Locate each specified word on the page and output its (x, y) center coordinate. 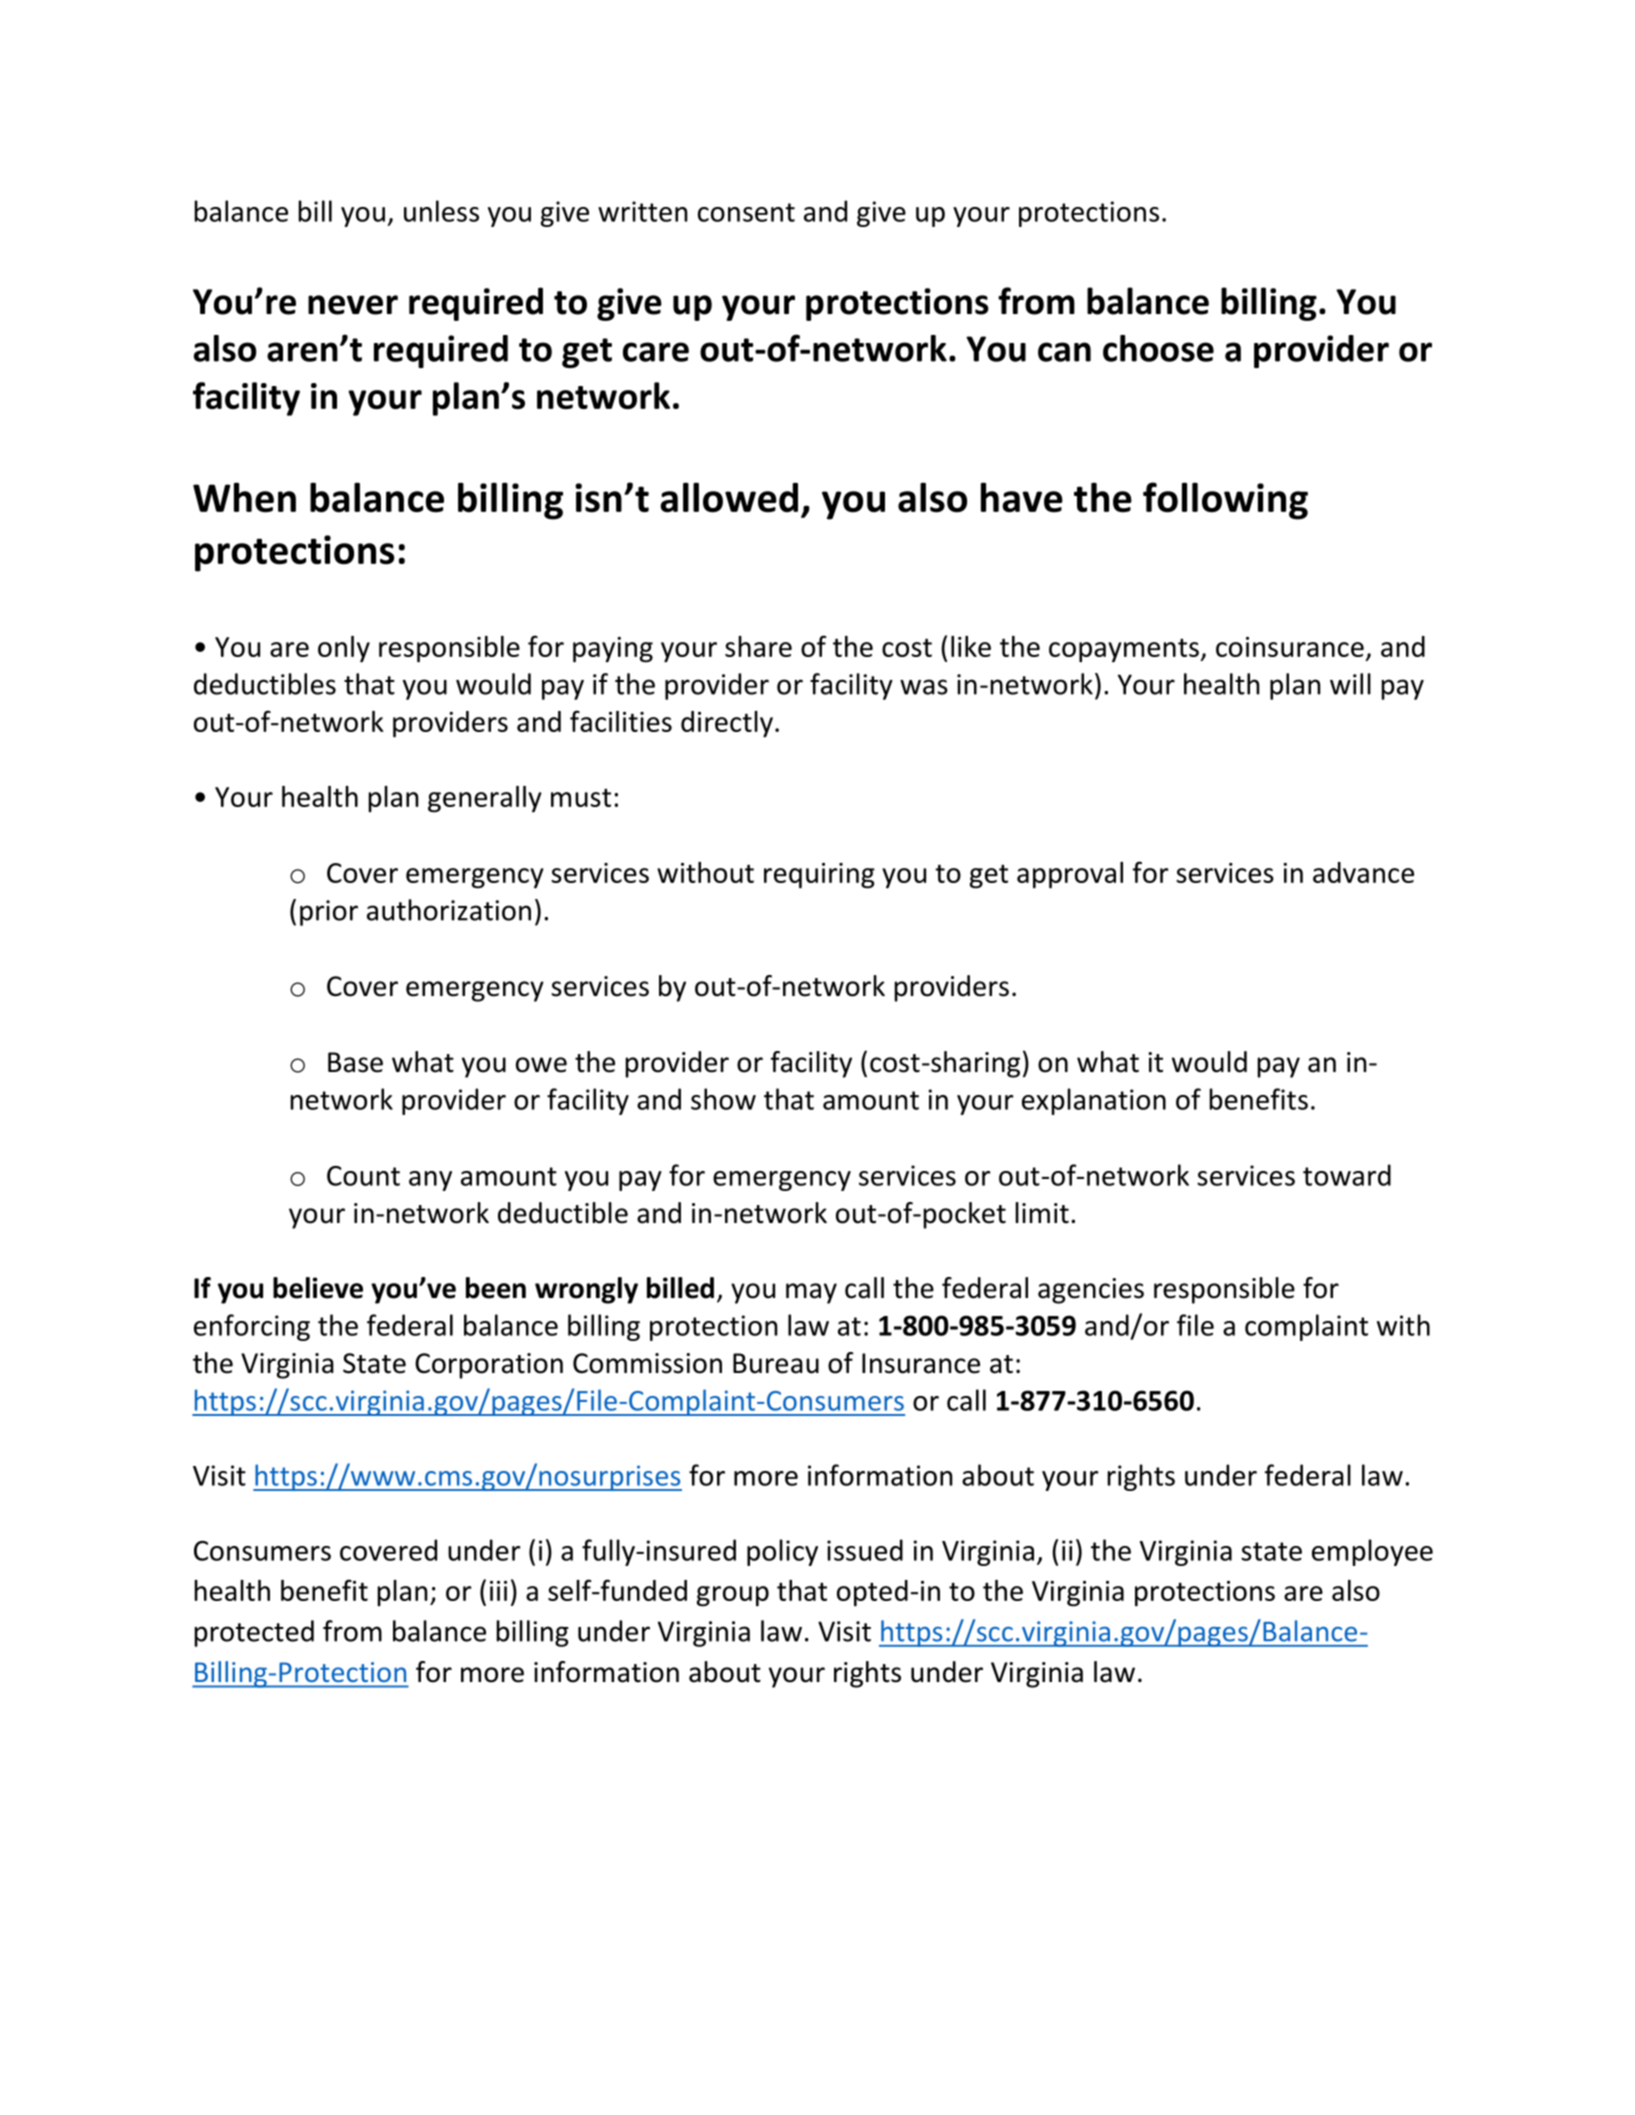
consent (746, 212)
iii (498, 1591)
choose (1158, 348)
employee (1372, 1552)
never (353, 305)
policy (782, 1552)
